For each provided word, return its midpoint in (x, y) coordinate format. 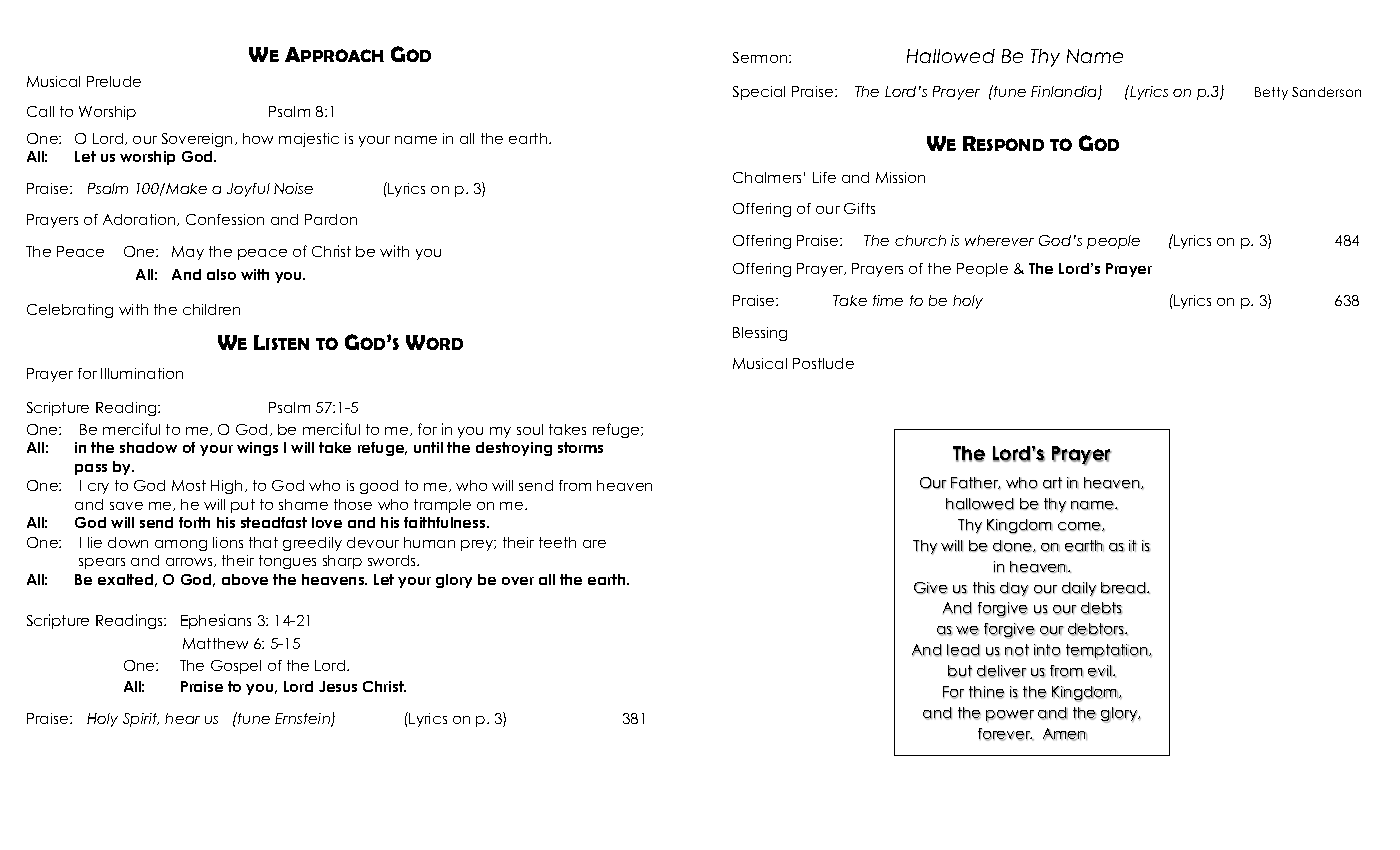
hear (182, 718)
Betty (1271, 93)
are (594, 544)
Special (759, 93)
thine (987, 692)
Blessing (760, 334)
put (243, 506)
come (1080, 526)
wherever (999, 240)
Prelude (114, 81)
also (221, 274)
